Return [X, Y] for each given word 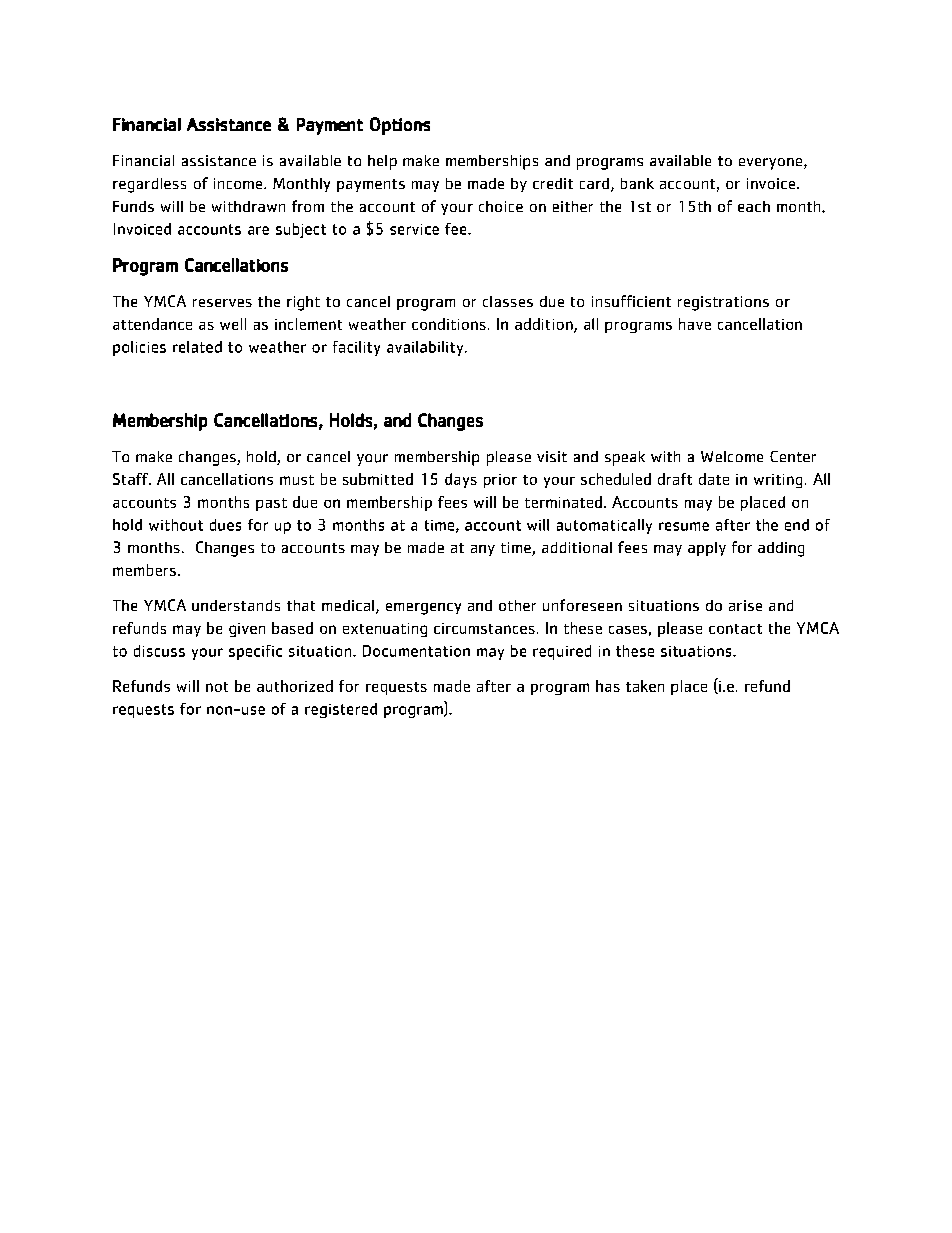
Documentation [416, 651]
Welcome [732, 456]
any [483, 550]
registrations [723, 303]
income [239, 183]
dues [225, 525]
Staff [131, 479]
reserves [222, 303]
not [217, 687]
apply [707, 549]
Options [400, 126]
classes [508, 301]
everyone [772, 164]
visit [552, 456]
